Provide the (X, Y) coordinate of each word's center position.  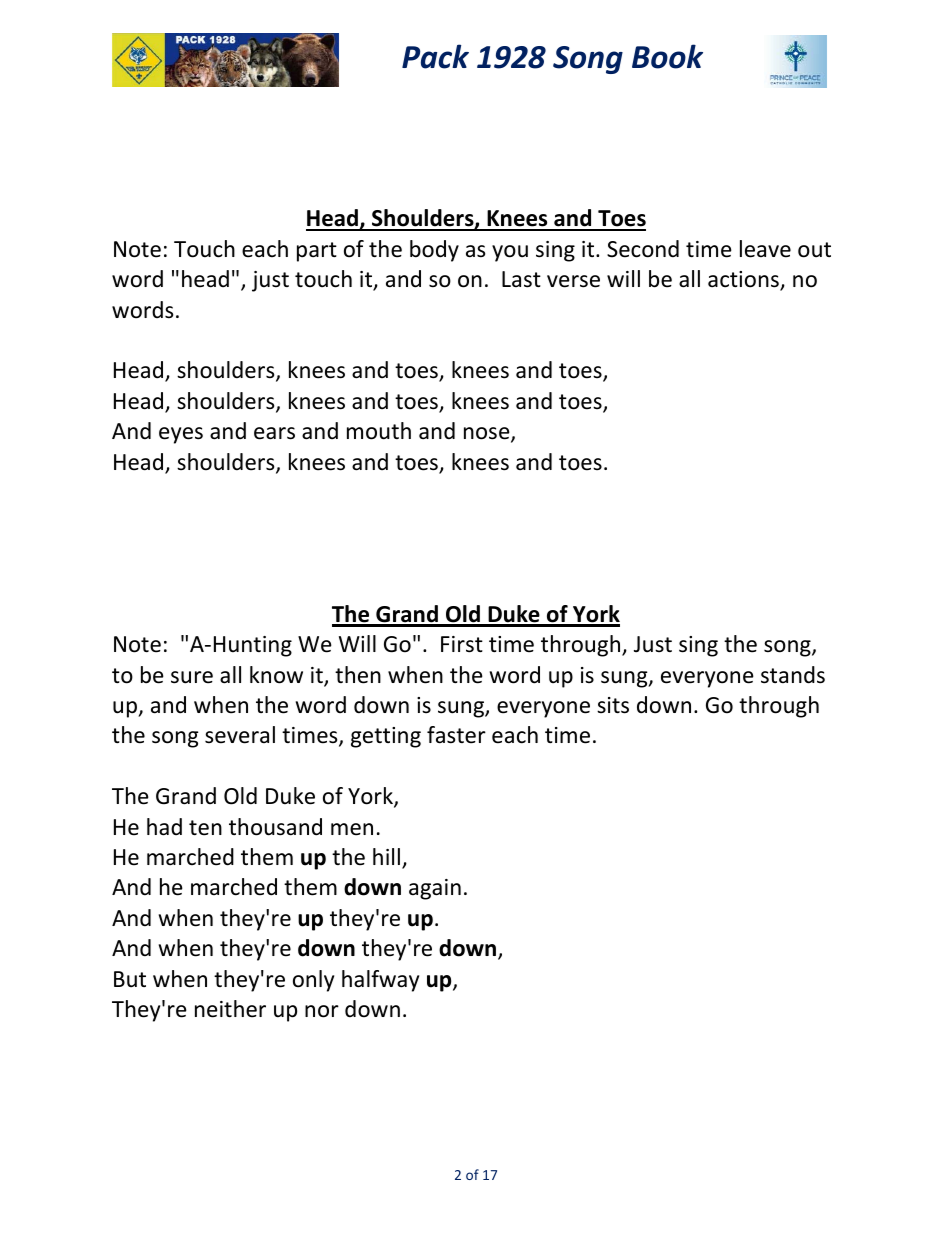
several (240, 735)
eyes (181, 435)
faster (456, 735)
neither (230, 1009)
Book (667, 56)
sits (613, 705)
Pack (435, 56)
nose (488, 434)
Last (521, 279)
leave (765, 249)
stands (793, 675)
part (317, 252)
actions (744, 280)
